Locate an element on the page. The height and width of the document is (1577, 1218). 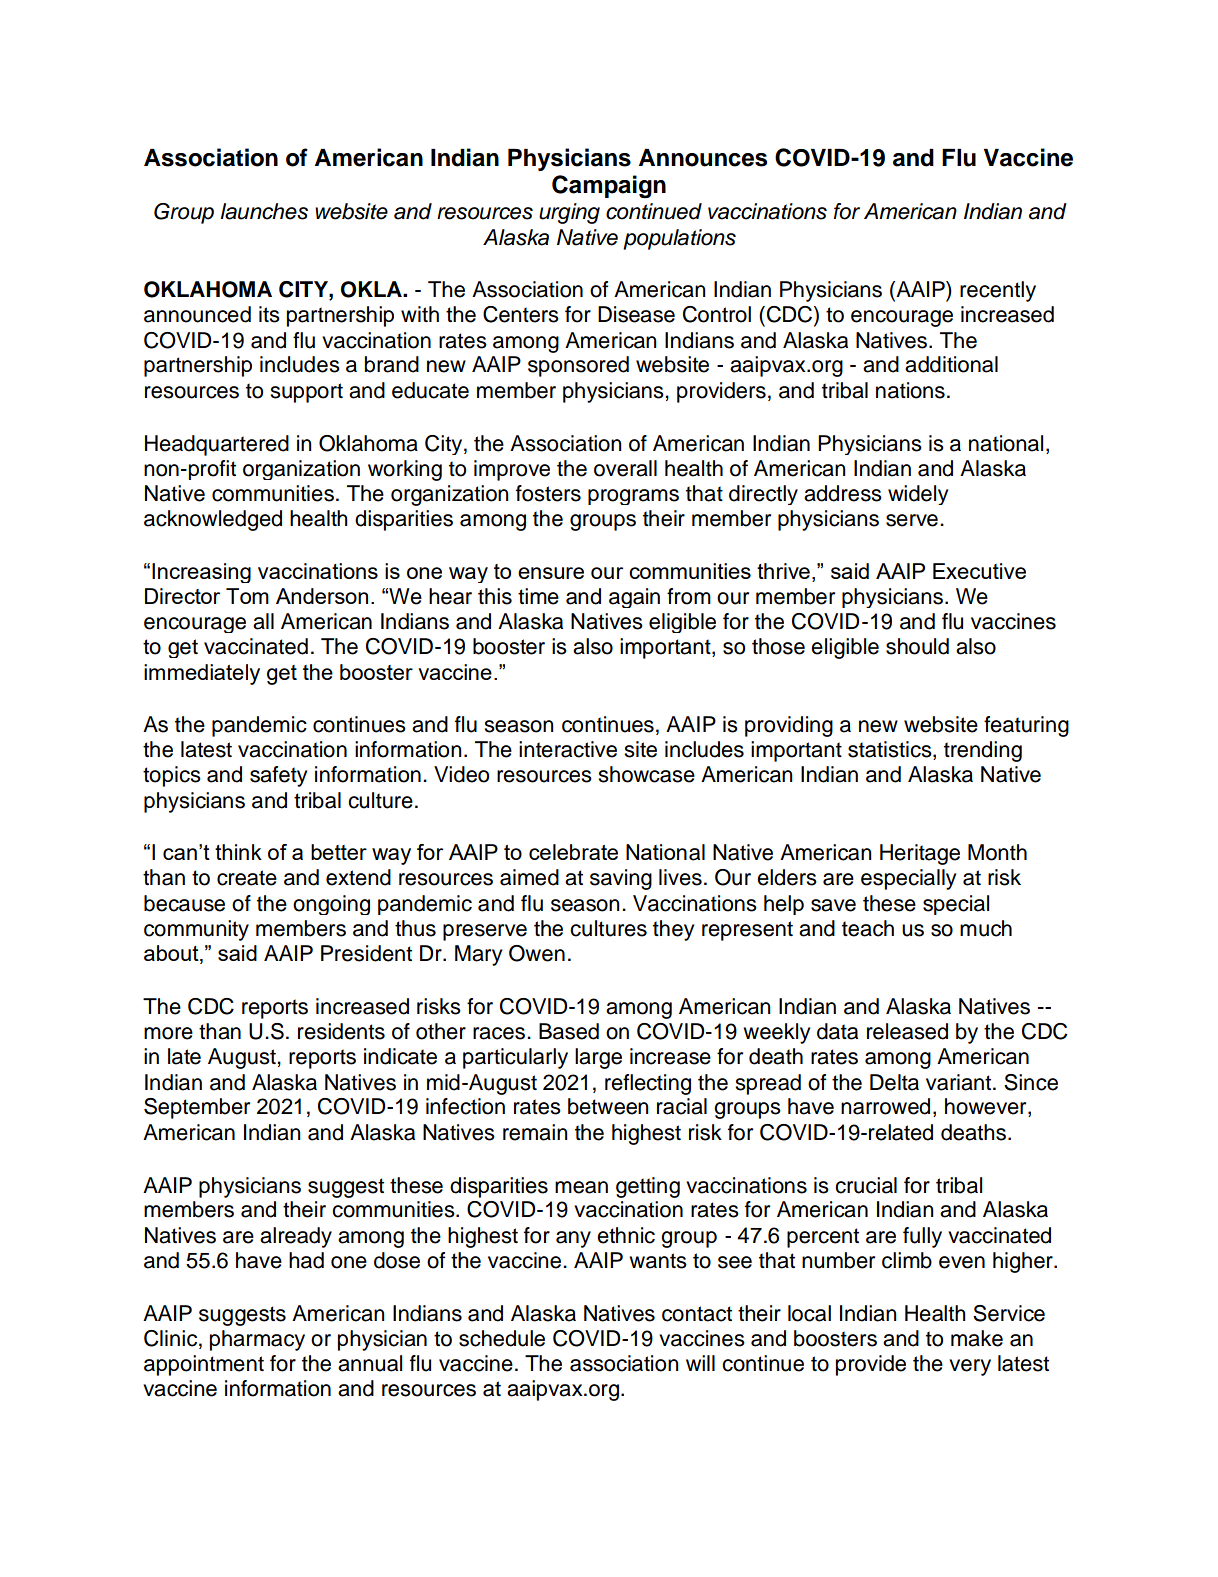
schedule is located at coordinates (502, 1338).
